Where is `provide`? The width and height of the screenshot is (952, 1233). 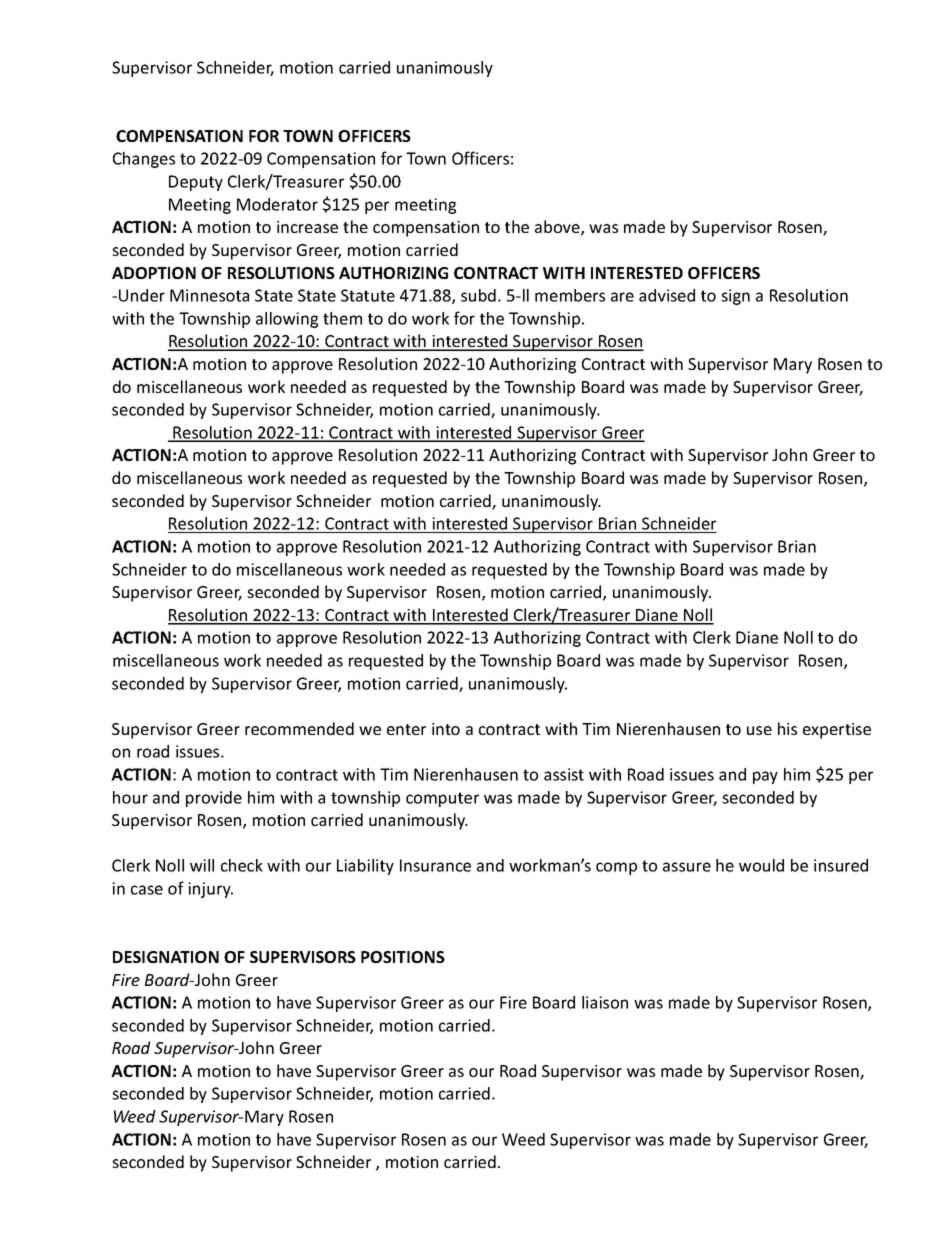 provide is located at coordinates (214, 799).
